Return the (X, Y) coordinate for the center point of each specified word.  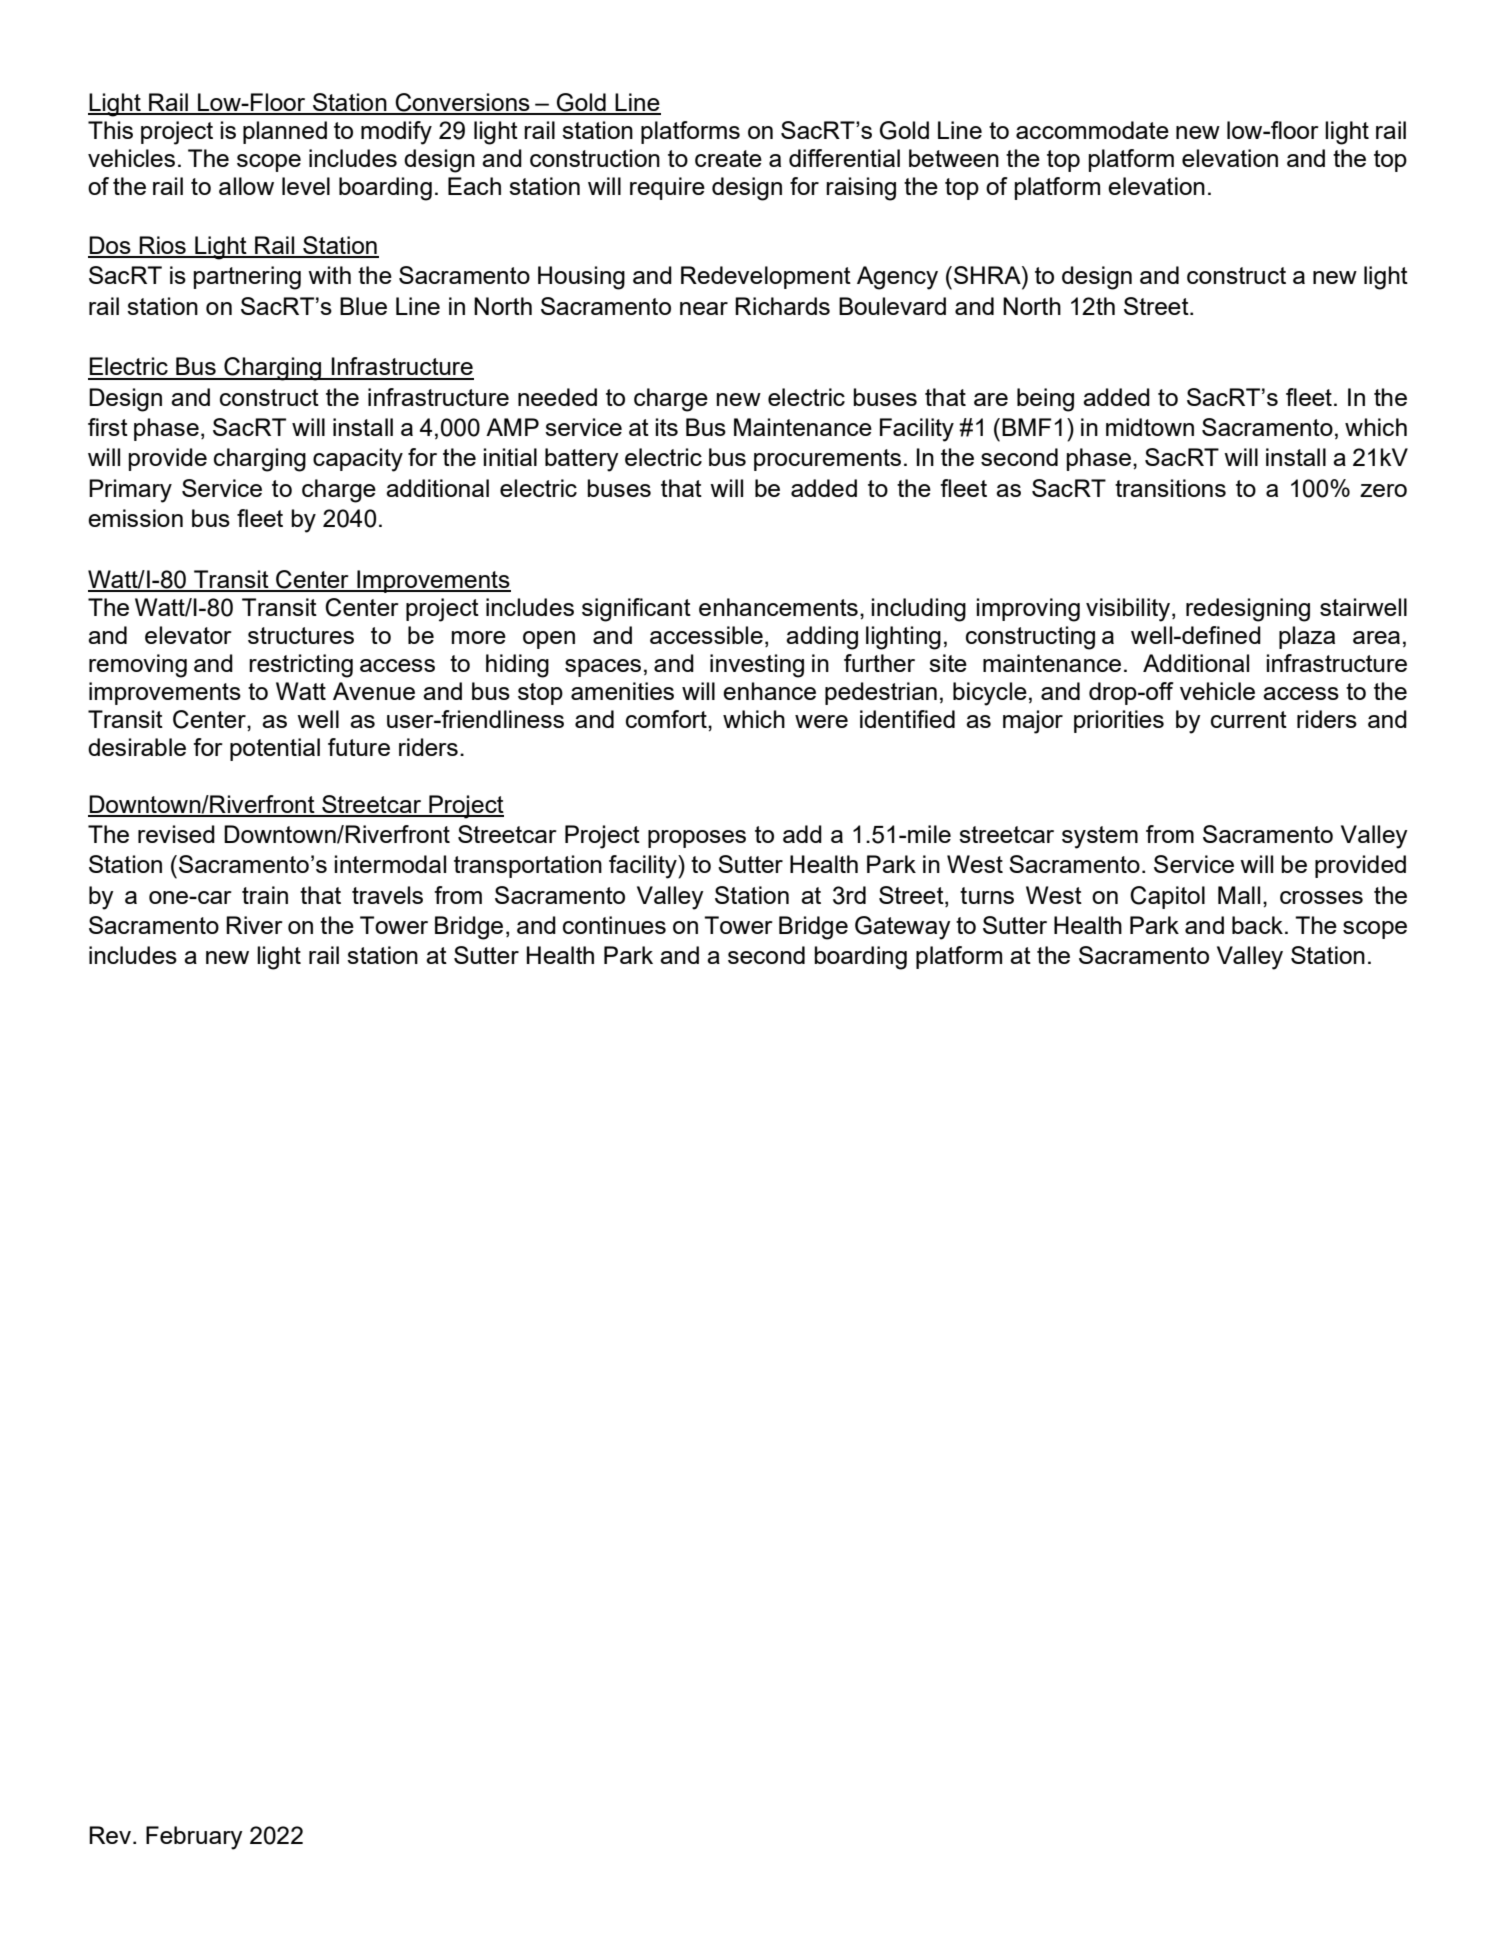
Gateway (903, 928)
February (194, 1838)
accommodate (1092, 130)
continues (614, 925)
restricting (301, 666)
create (728, 158)
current (1249, 719)
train (265, 895)
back (1257, 925)
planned (285, 132)
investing (757, 666)
